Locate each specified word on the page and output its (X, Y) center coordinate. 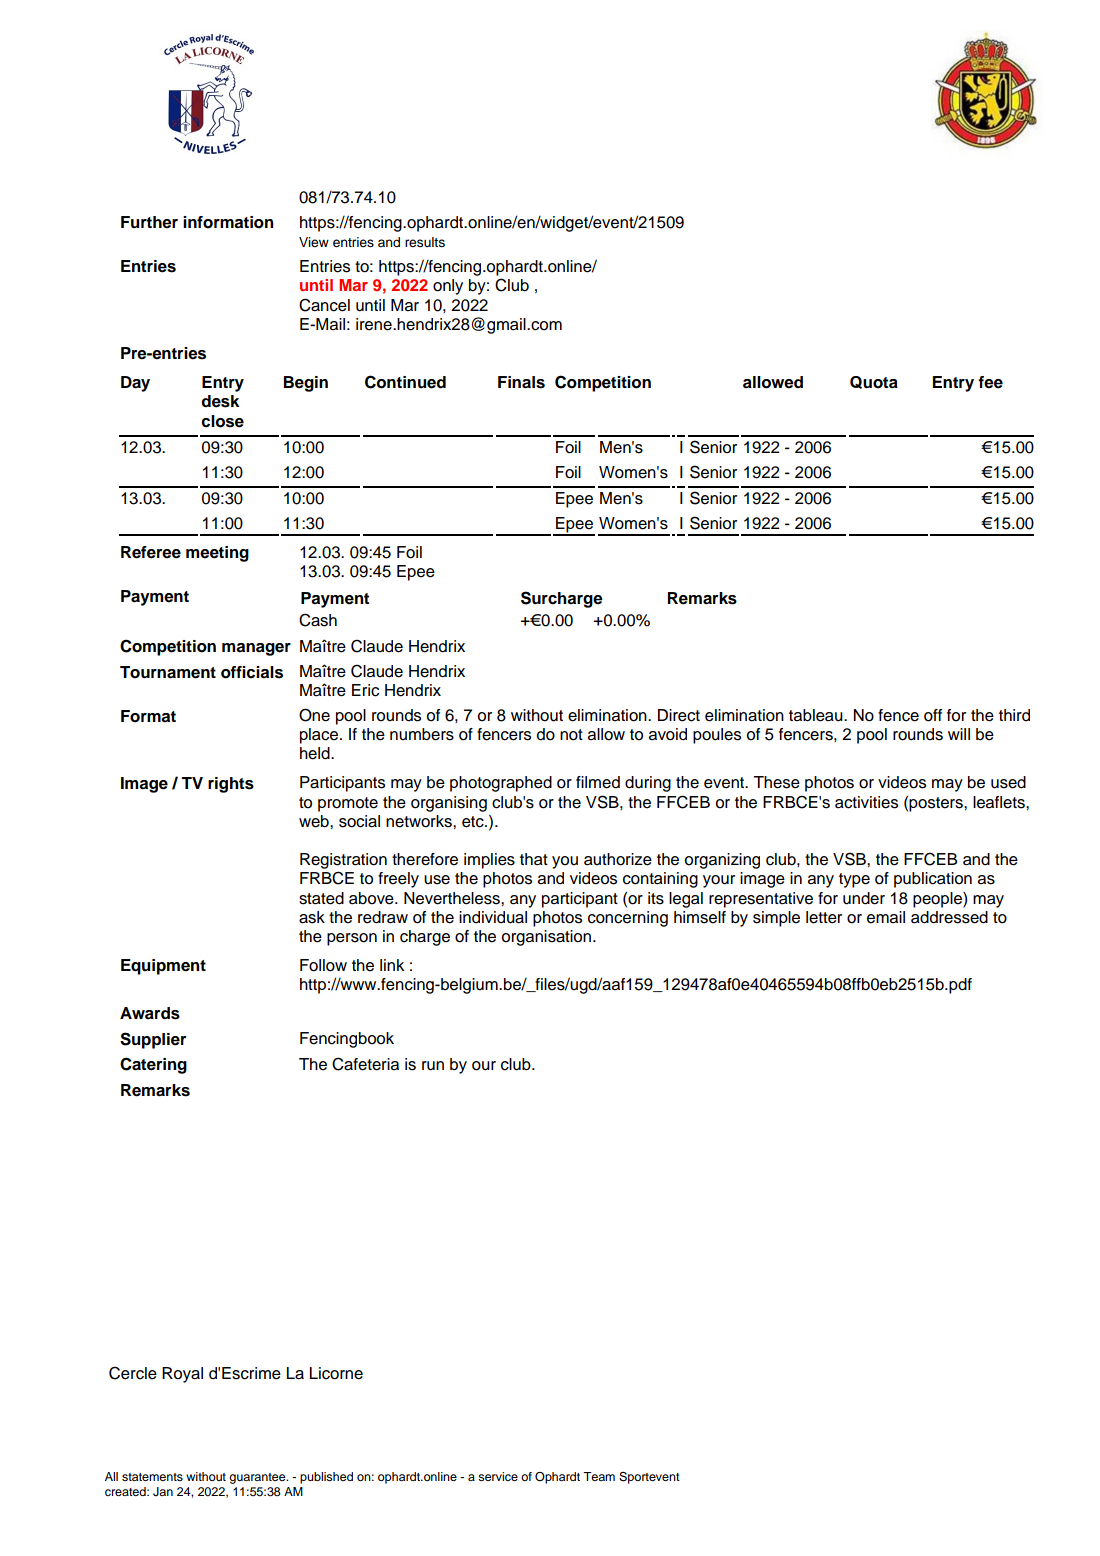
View (314, 242)
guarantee (258, 1478)
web (315, 821)
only (448, 287)
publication (933, 880)
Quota (874, 382)
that (534, 859)
